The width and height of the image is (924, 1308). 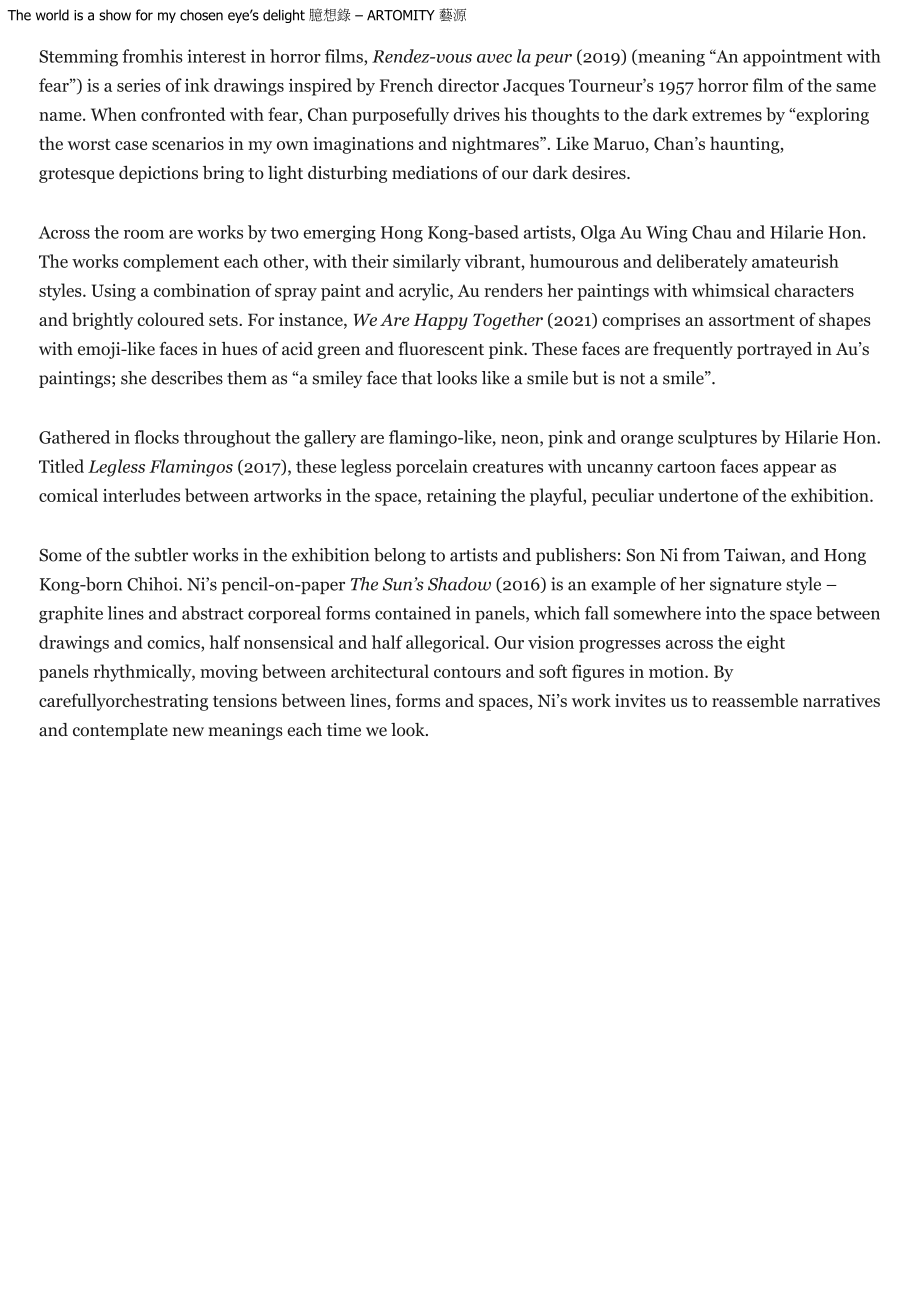 I want to click on avec, so click(x=494, y=58).
